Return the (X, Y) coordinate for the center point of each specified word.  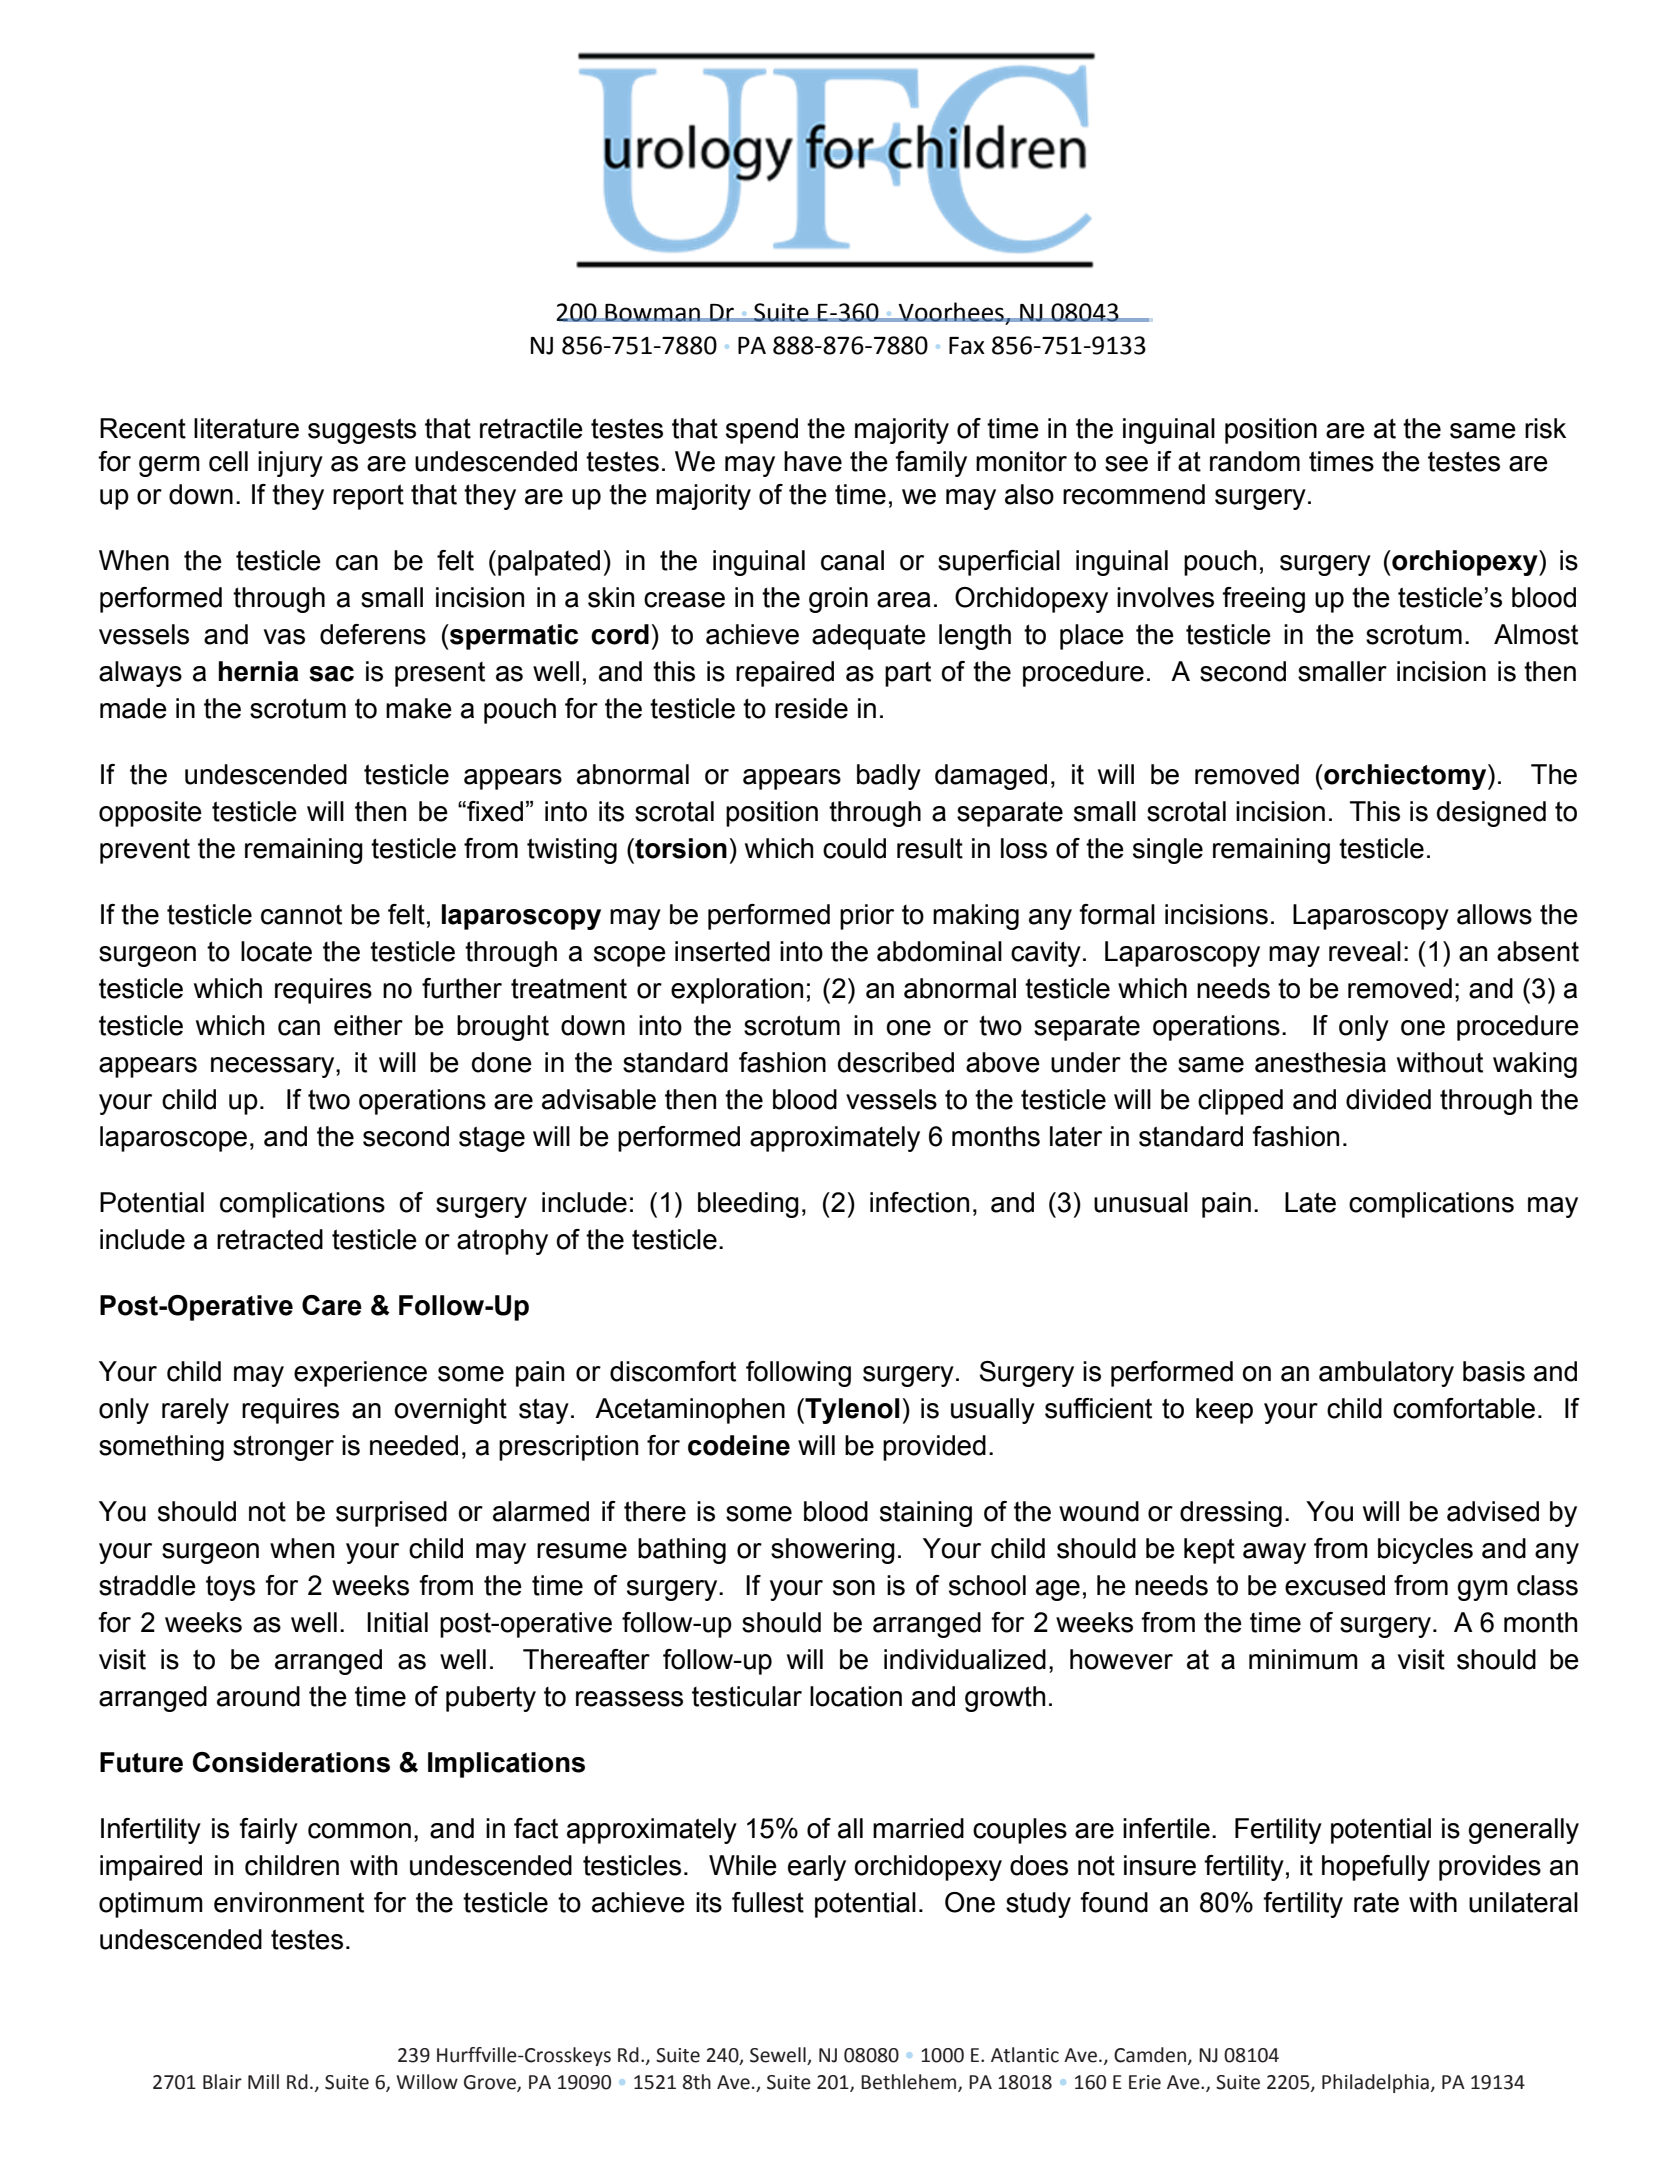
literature (246, 428)
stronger (283, 1448)
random (1255, 461)
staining (926, 1514)
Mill (263, 2081)
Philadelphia (1375, 2083)
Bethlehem (910, 2082)
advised (1493, 1511)
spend (762, 431)
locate (276, 951)
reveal (1365, 951)
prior (867, 917)
